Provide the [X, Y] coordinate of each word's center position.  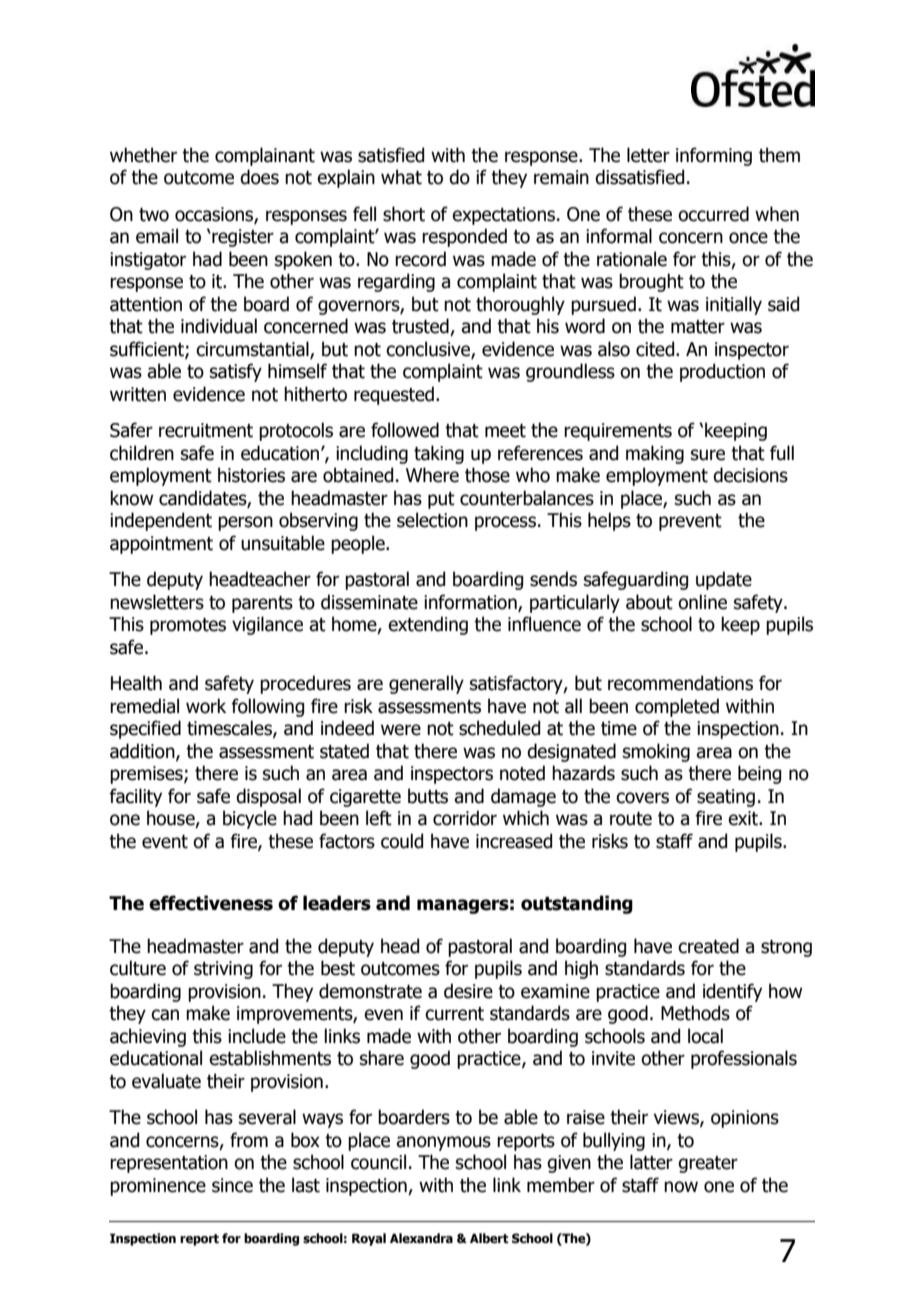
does [259, 177]
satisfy [236, 372]
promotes [188, 626]
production [722, 372]
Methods [695, 1013]
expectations [503, 216]
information [471, 603]
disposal [268, 797]
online [702, 602]
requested [394, 395]
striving [223, 970]
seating [726, 798]
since [232, 1185]
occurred [713, 214]
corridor [465, 818]
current [454, 1014]
